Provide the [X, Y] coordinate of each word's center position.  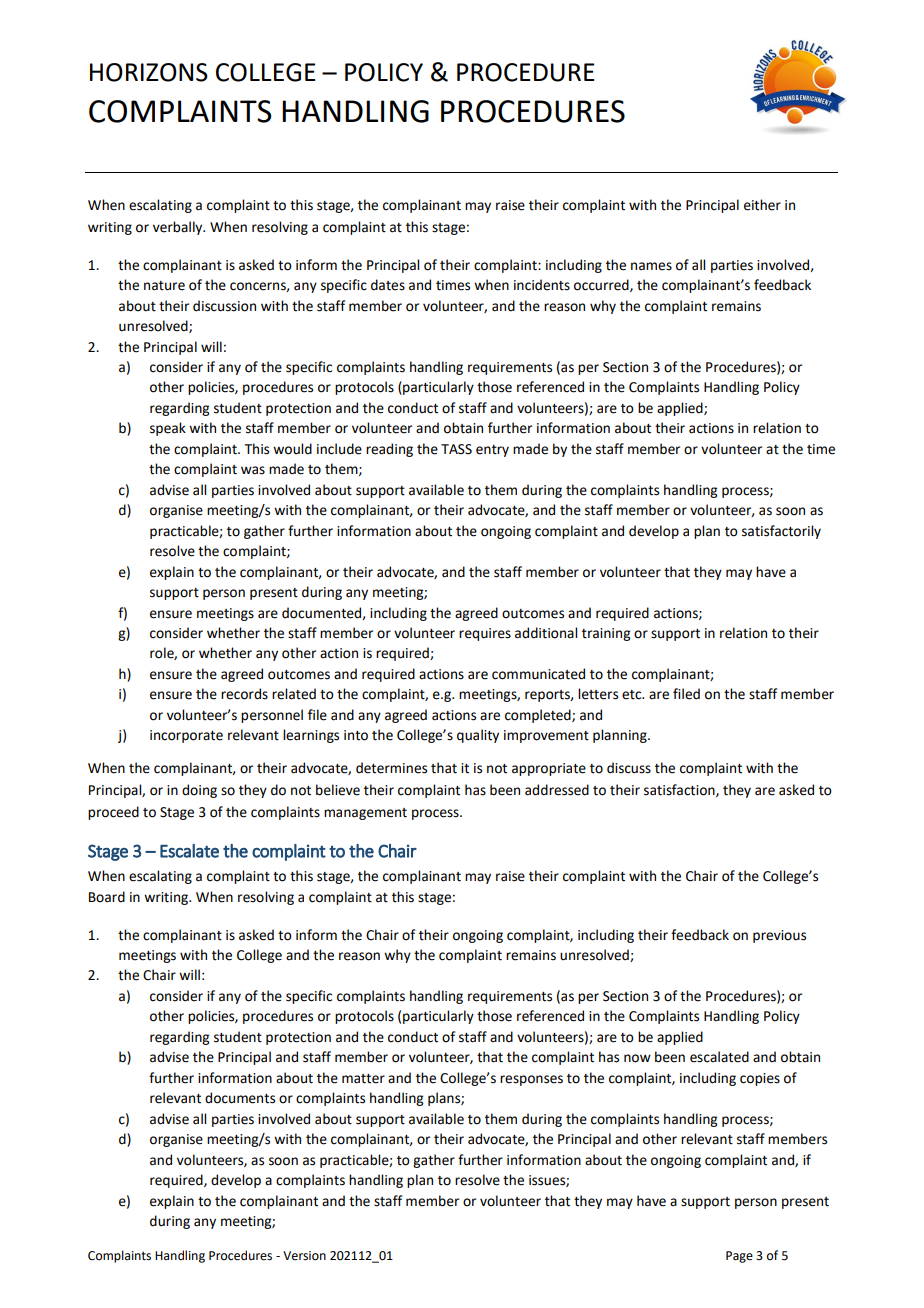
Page [739, 1257]
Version [304, 1256]
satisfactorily [781, 532]
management [365, 814]
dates [388, 285]
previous [779, 936]
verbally [179, 228]
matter [363, 1079]
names [651, 266]
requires [485, 634]
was [253, 470]
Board [107, 897]
